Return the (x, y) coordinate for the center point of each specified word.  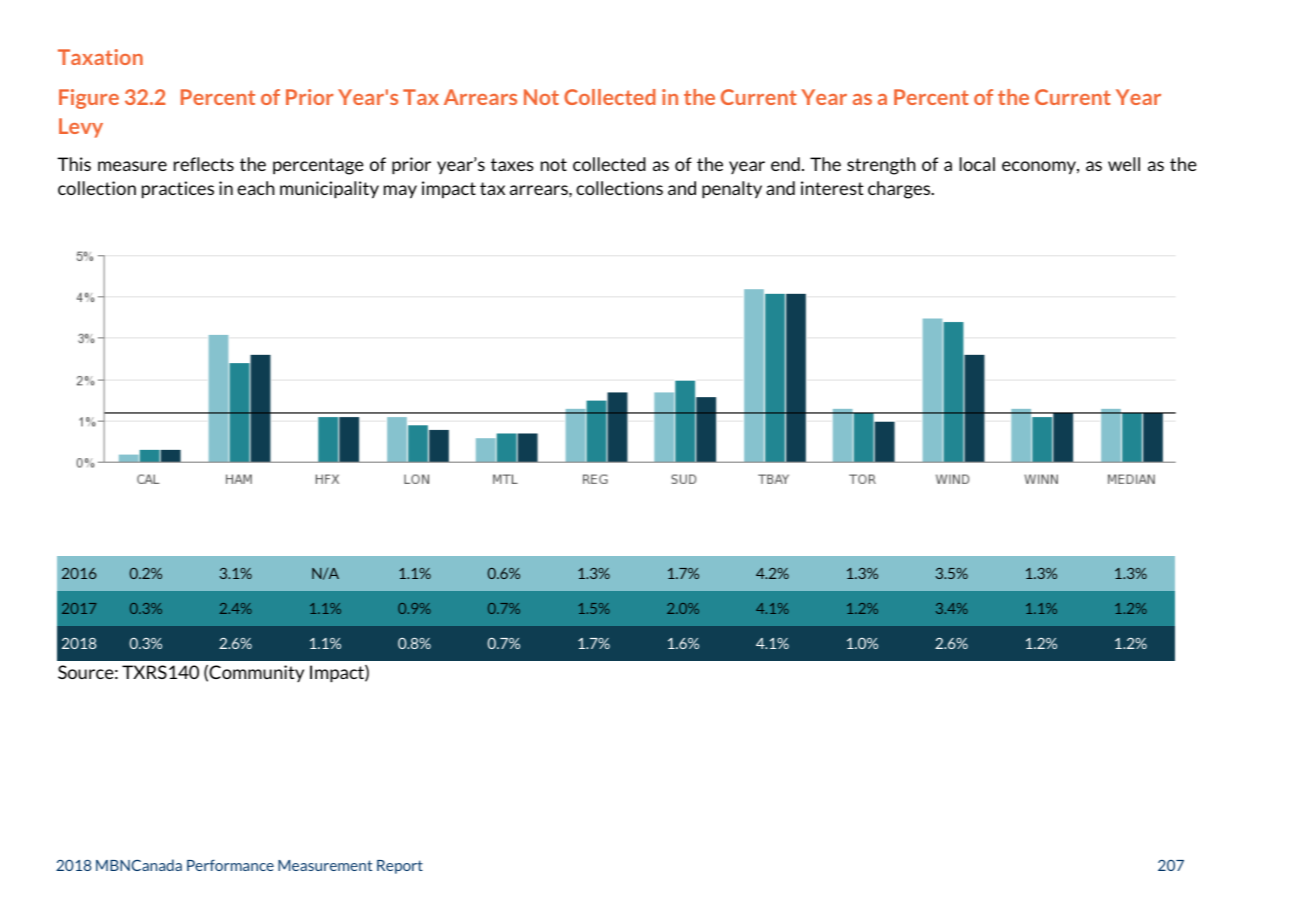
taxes (512, 164)
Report (400, 867)
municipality (329, 190)
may (400, 192)
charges (900, 190)
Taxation (100, 57)
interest (832, 188)
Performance (230, 865)
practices (178, 190)
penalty (732, 190)
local (977, 164)
